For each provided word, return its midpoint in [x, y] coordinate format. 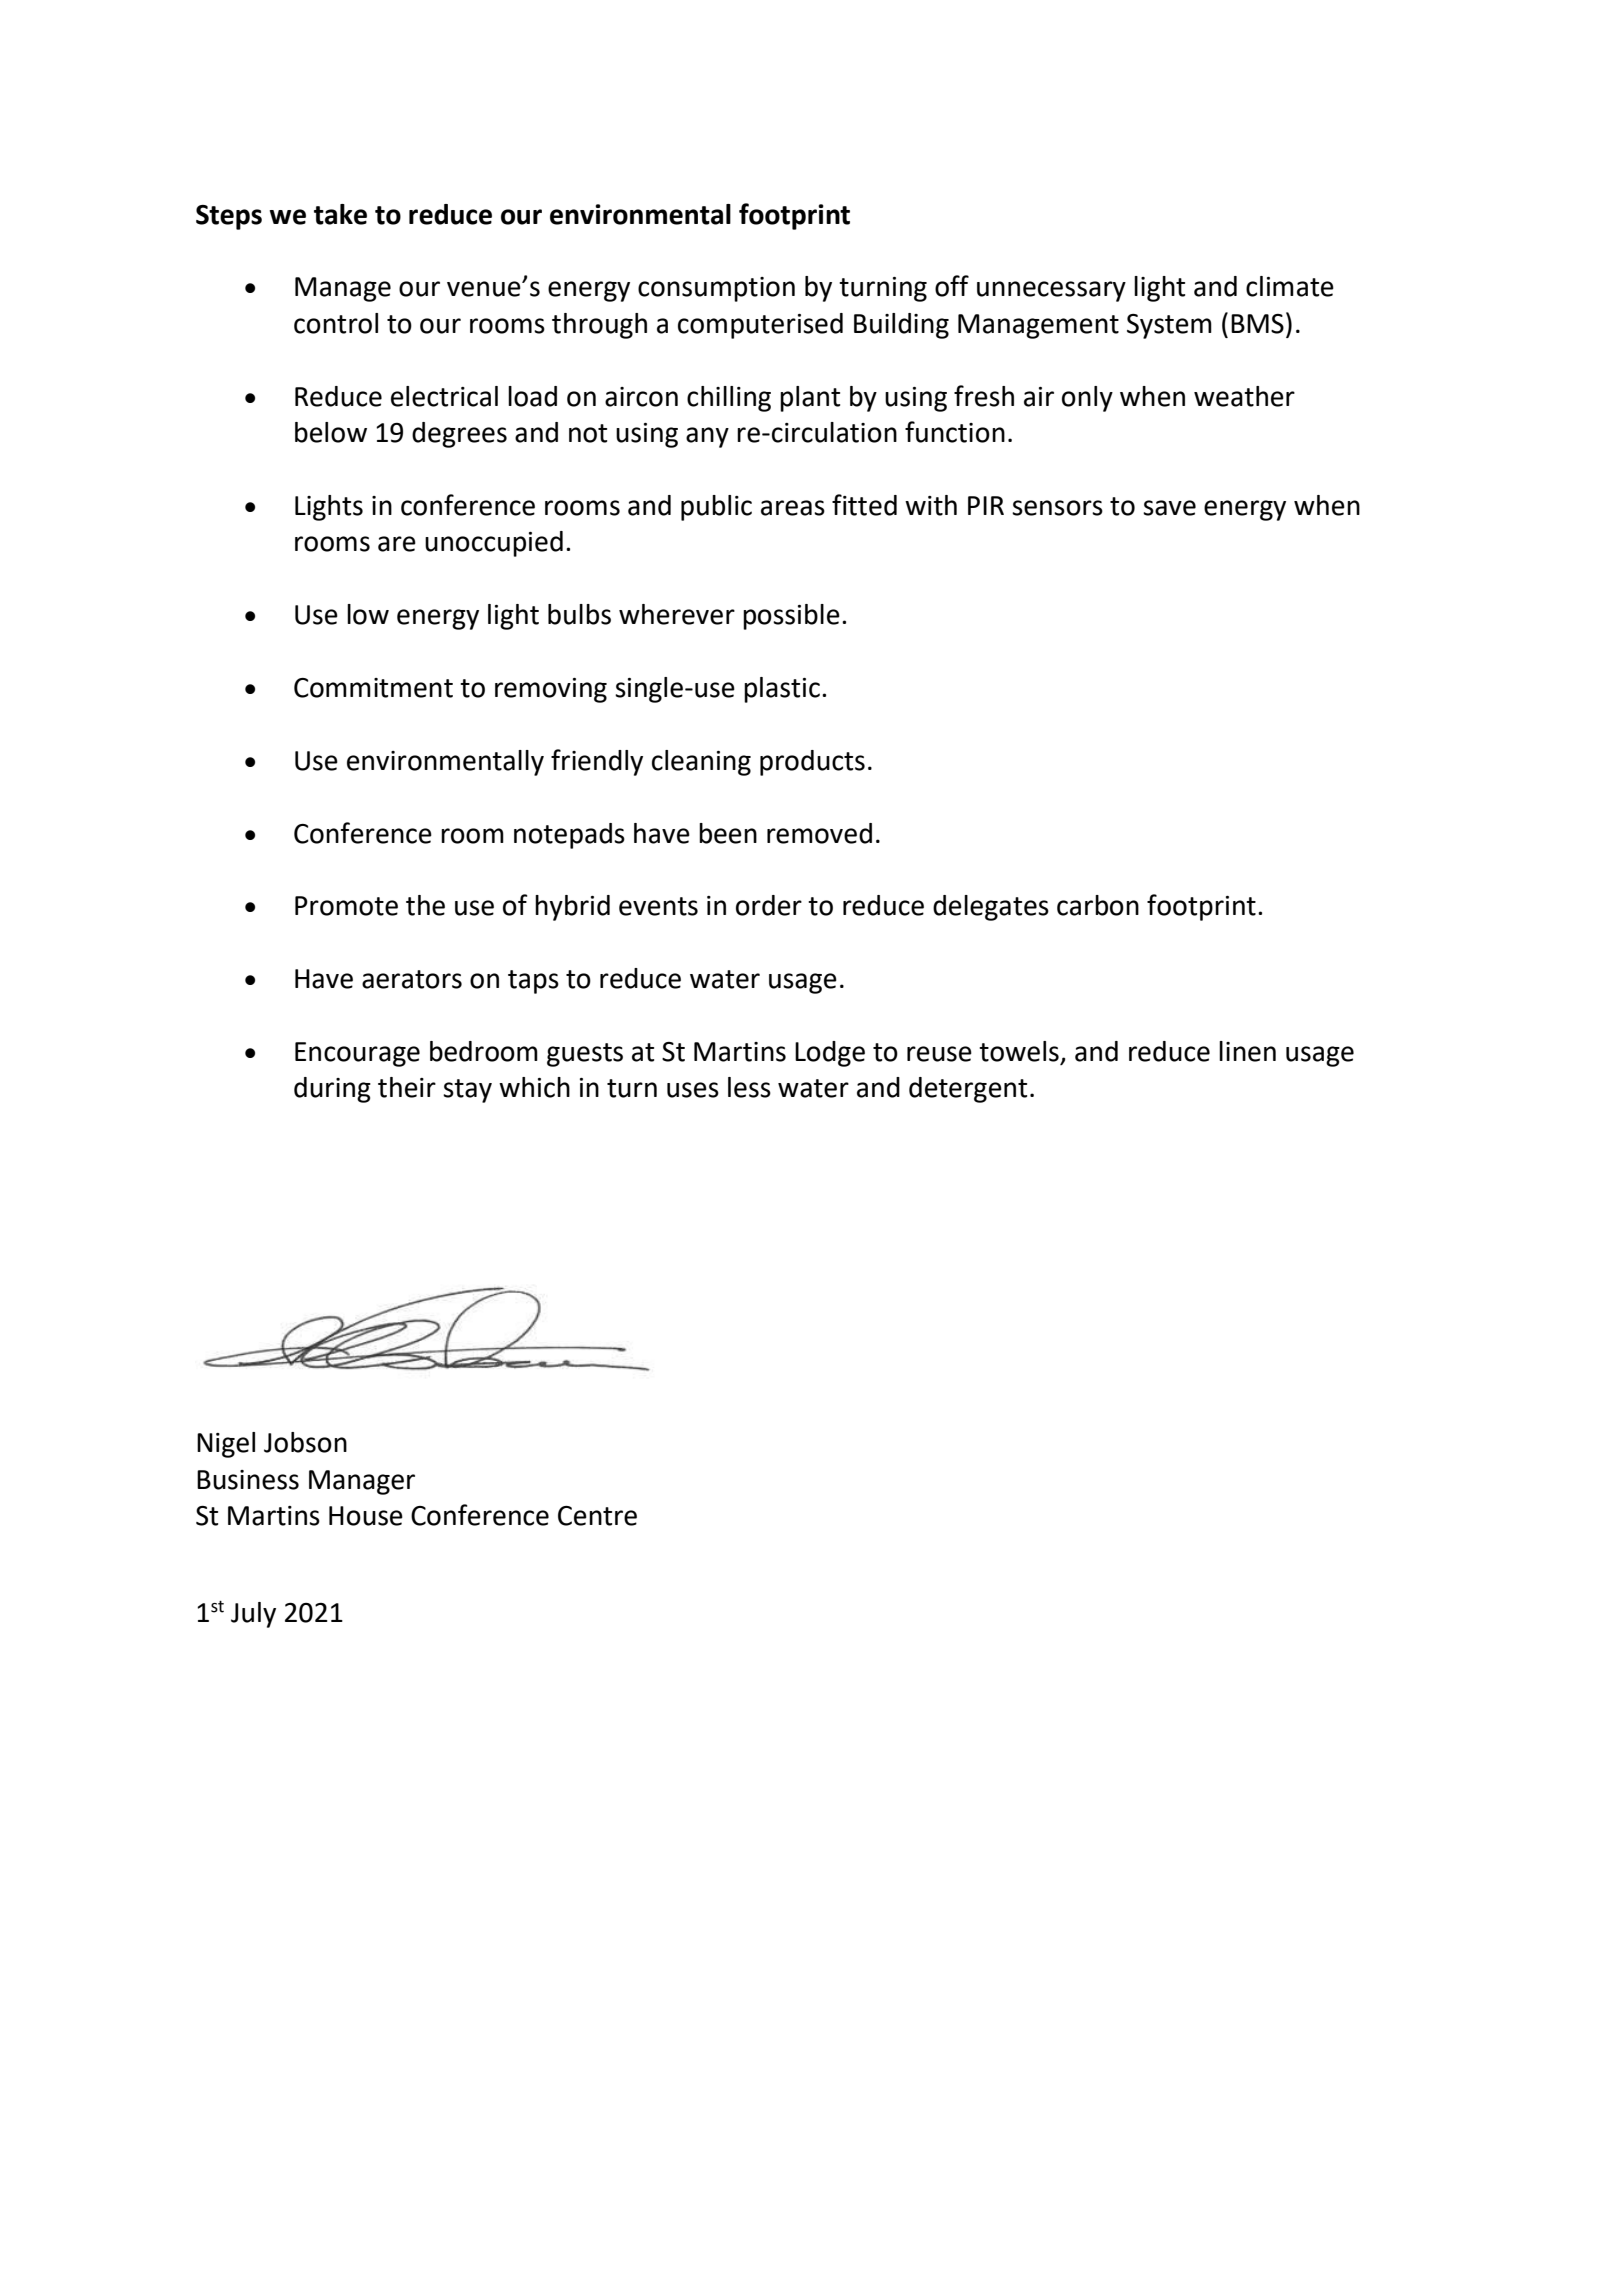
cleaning [701, 763]
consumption [716, 289]
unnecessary [1051, 291]
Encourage [357, 1054]
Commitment [373, 688]
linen [1247, 1051]
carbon [1098, 905]
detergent [968, 1090]
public [716, 508]
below [331, 432]
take [340, 214]
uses [693, 1090]
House [366, 1516]
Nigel [226, 1445]
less [749, 1087]
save [1169, 508]
